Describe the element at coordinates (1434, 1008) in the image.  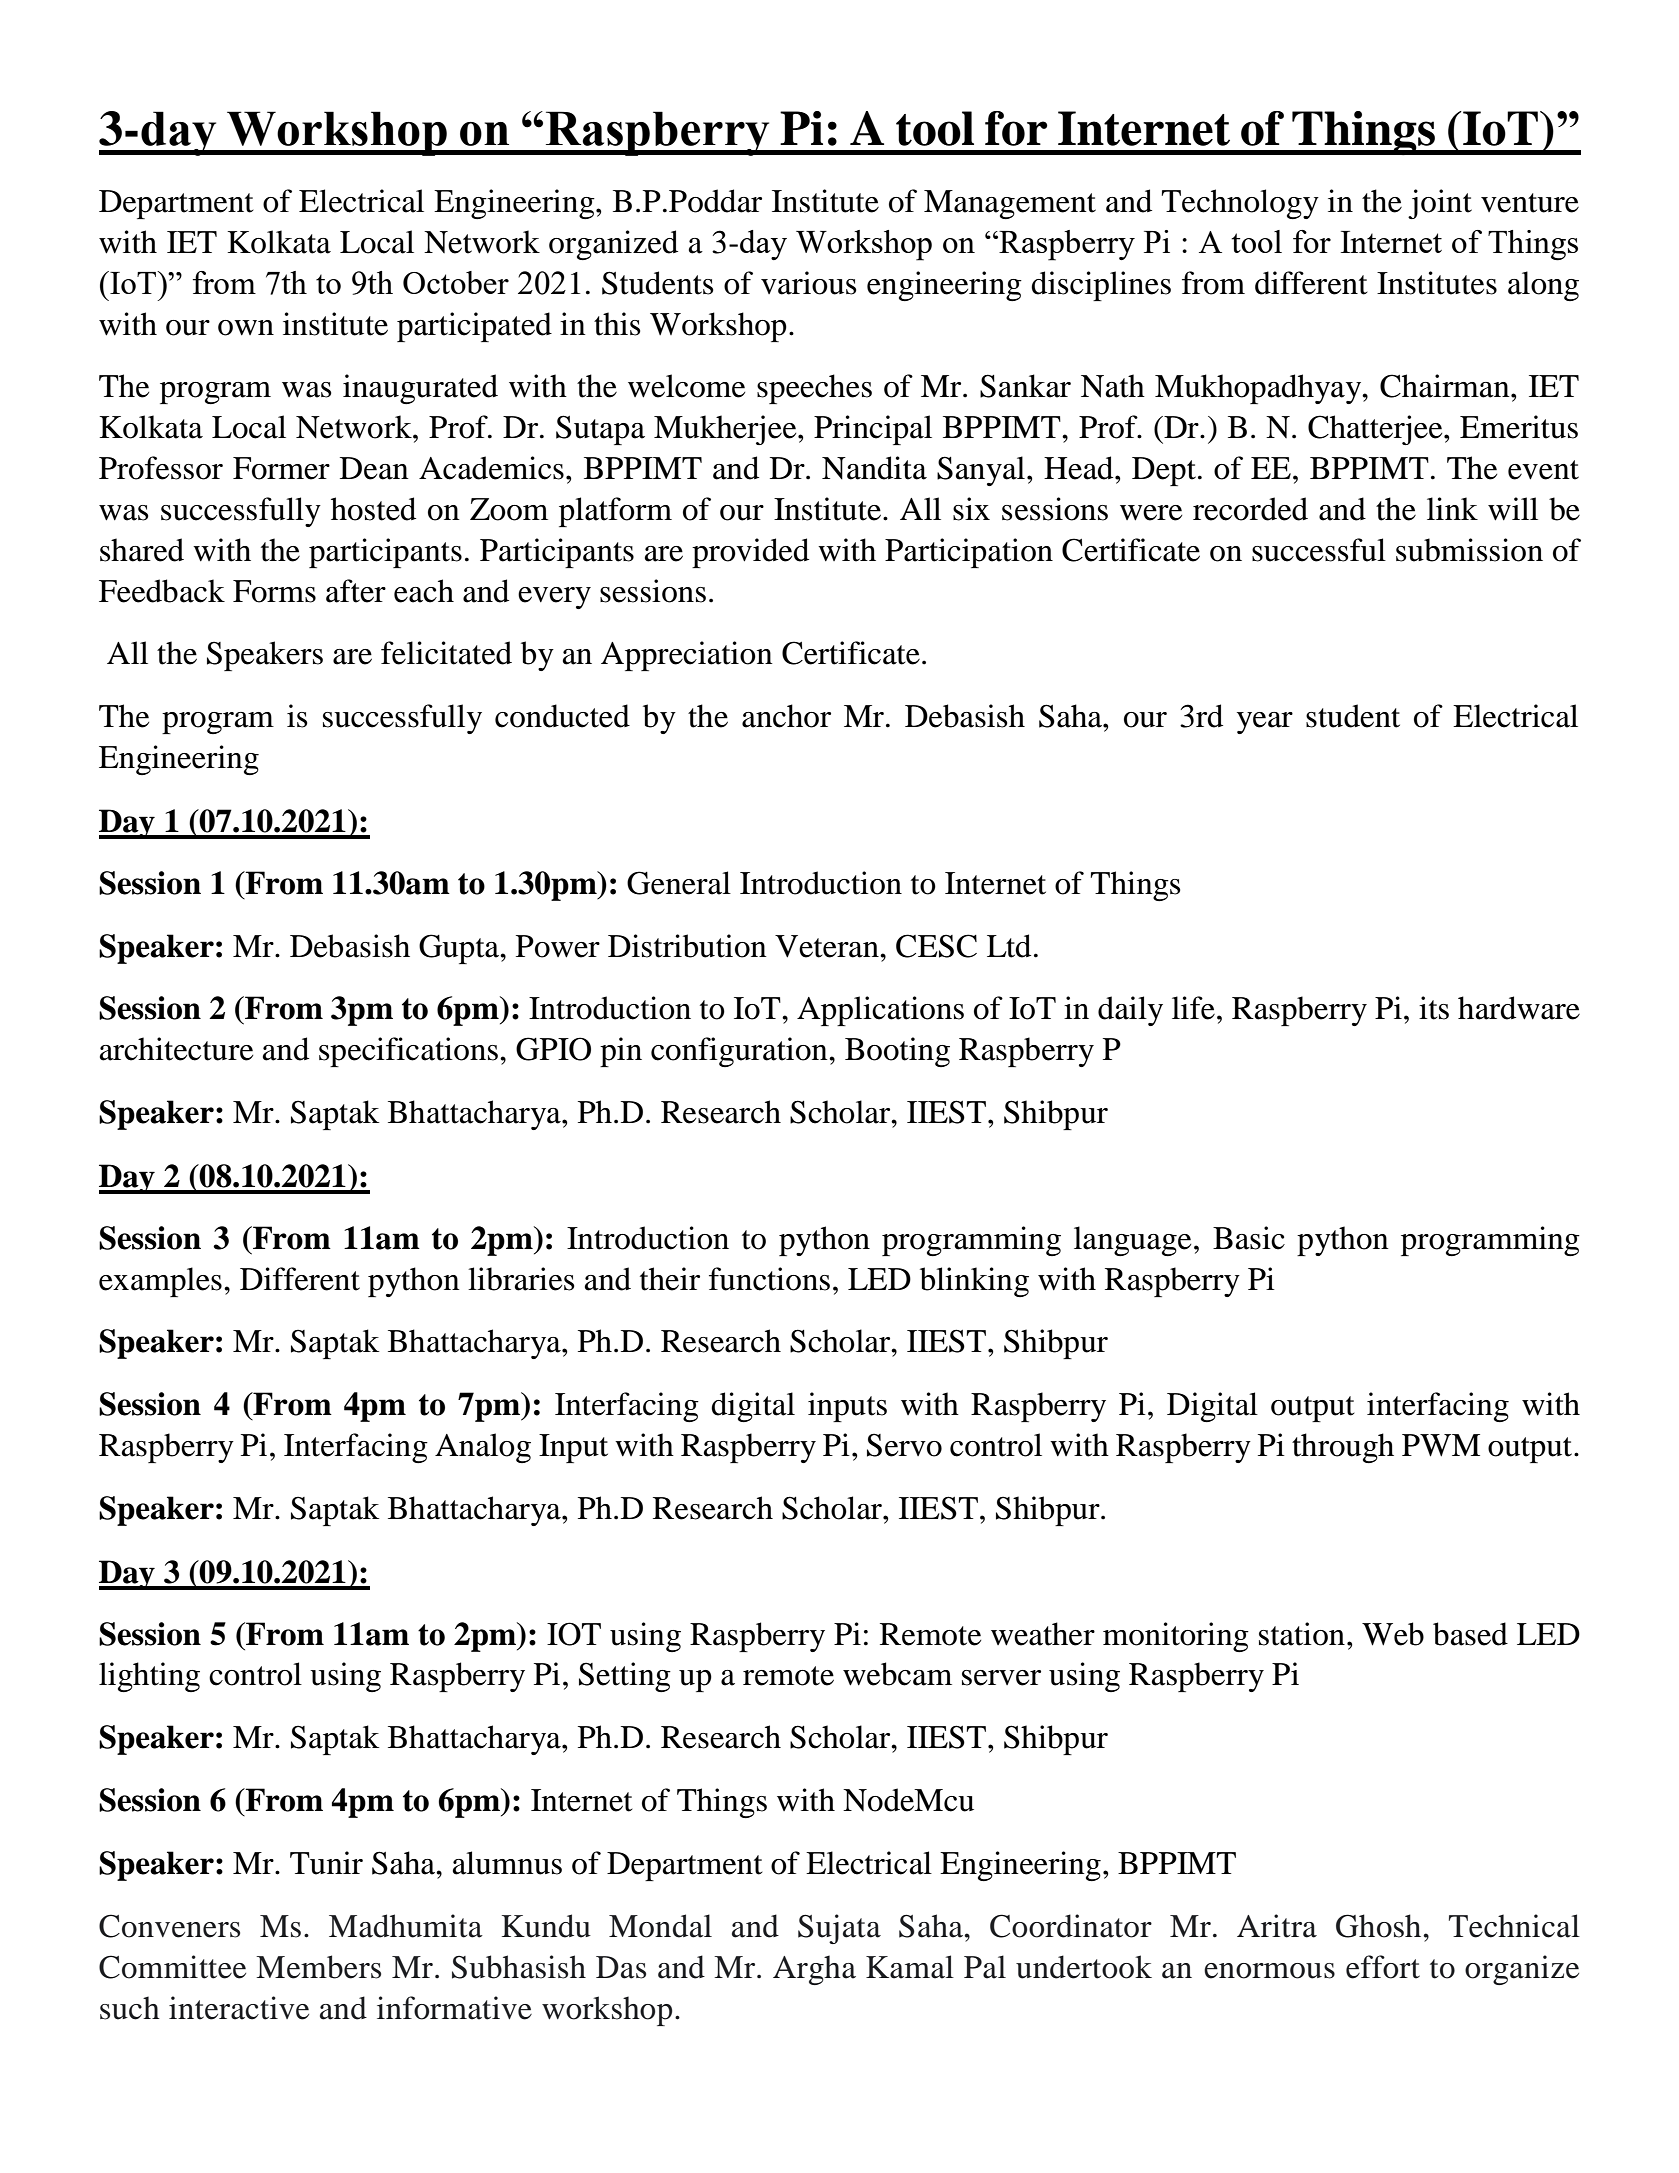
I see `its` at that location.
